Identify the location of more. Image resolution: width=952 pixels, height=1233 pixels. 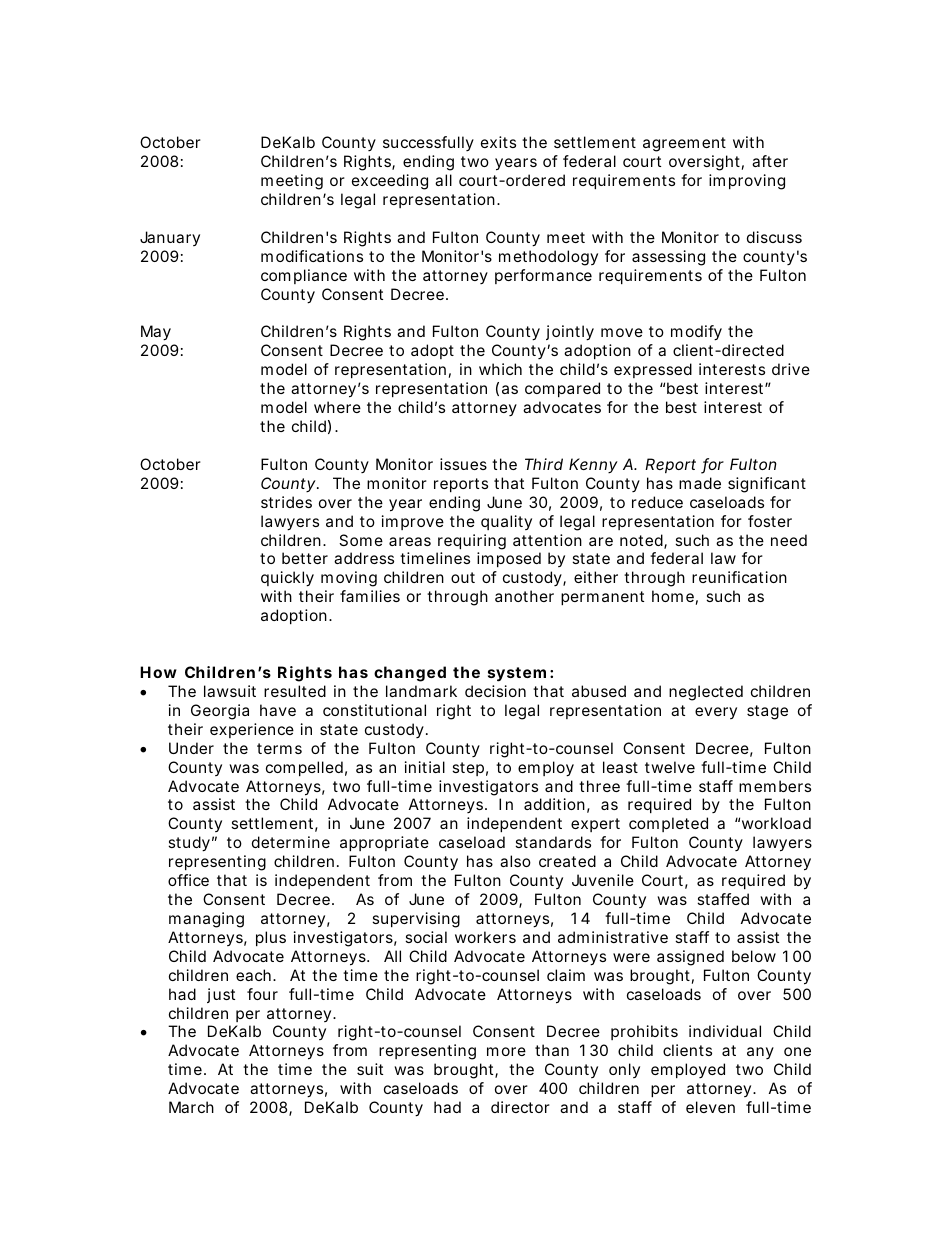
(506, 1051).
